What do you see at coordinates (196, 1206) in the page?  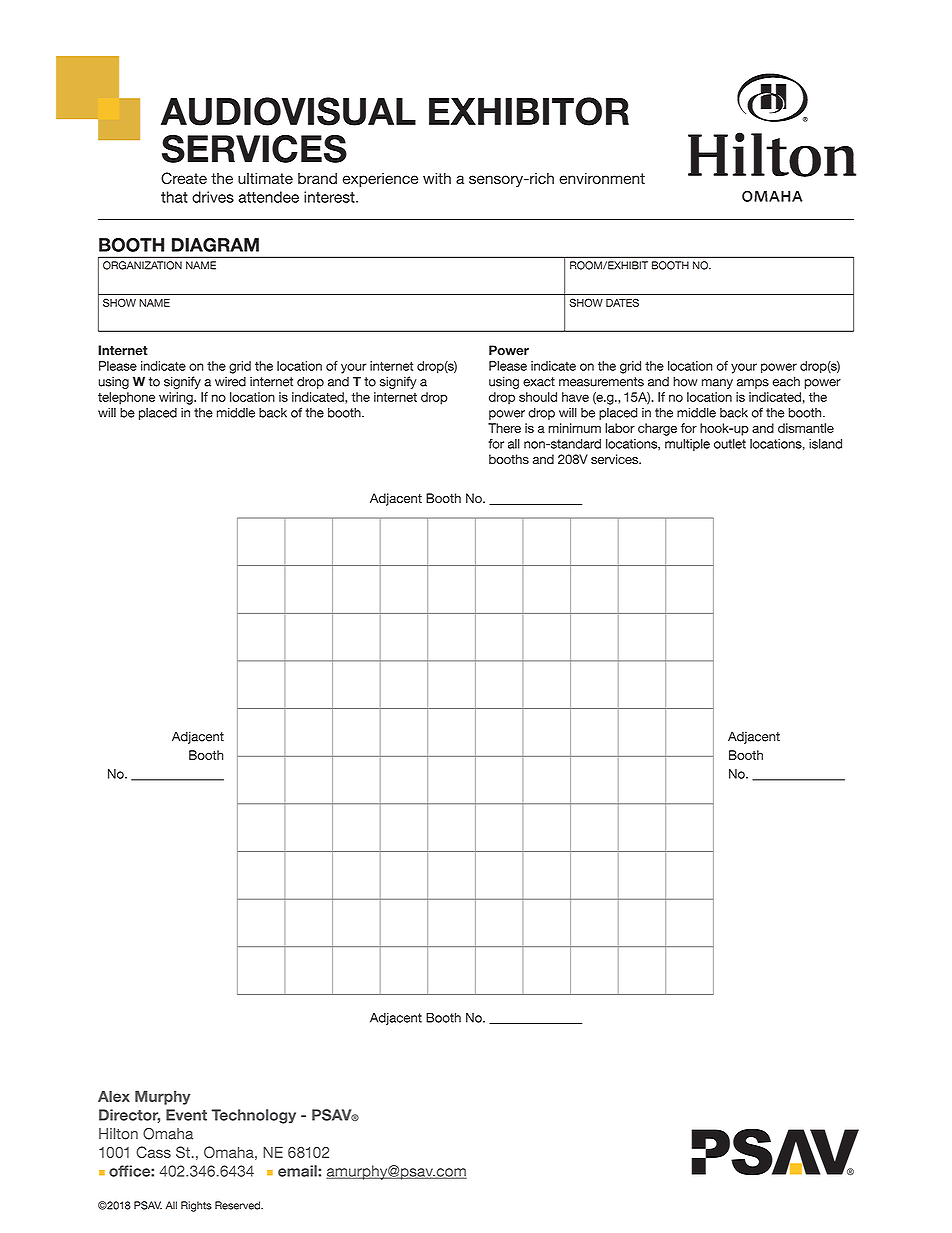 I see `Rights` at bounding box center [196, 1206].
